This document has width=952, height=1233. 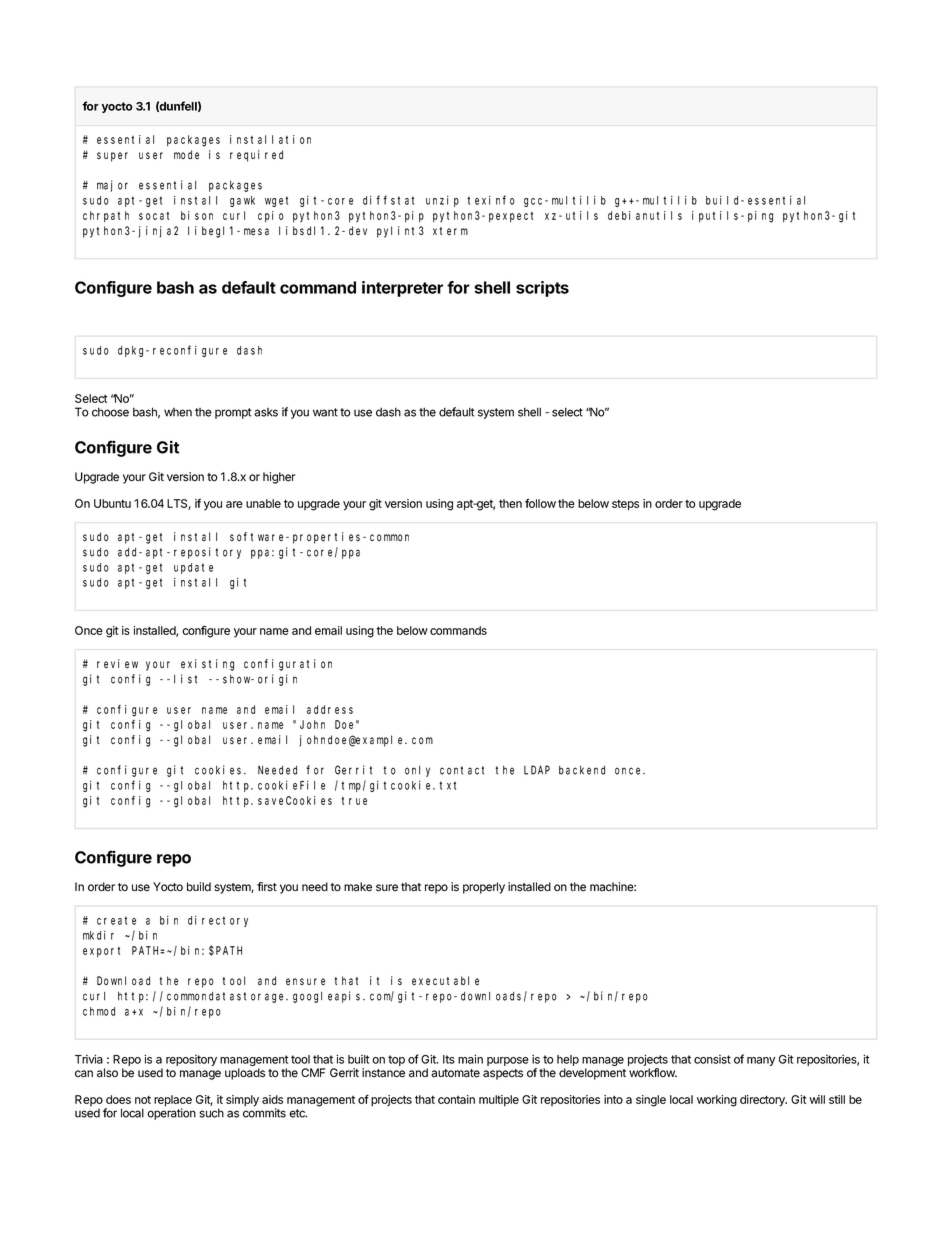 What do you see at coordinates (455, 1073) in the document?
I see `automate` at bounding box center [455, 1073].
